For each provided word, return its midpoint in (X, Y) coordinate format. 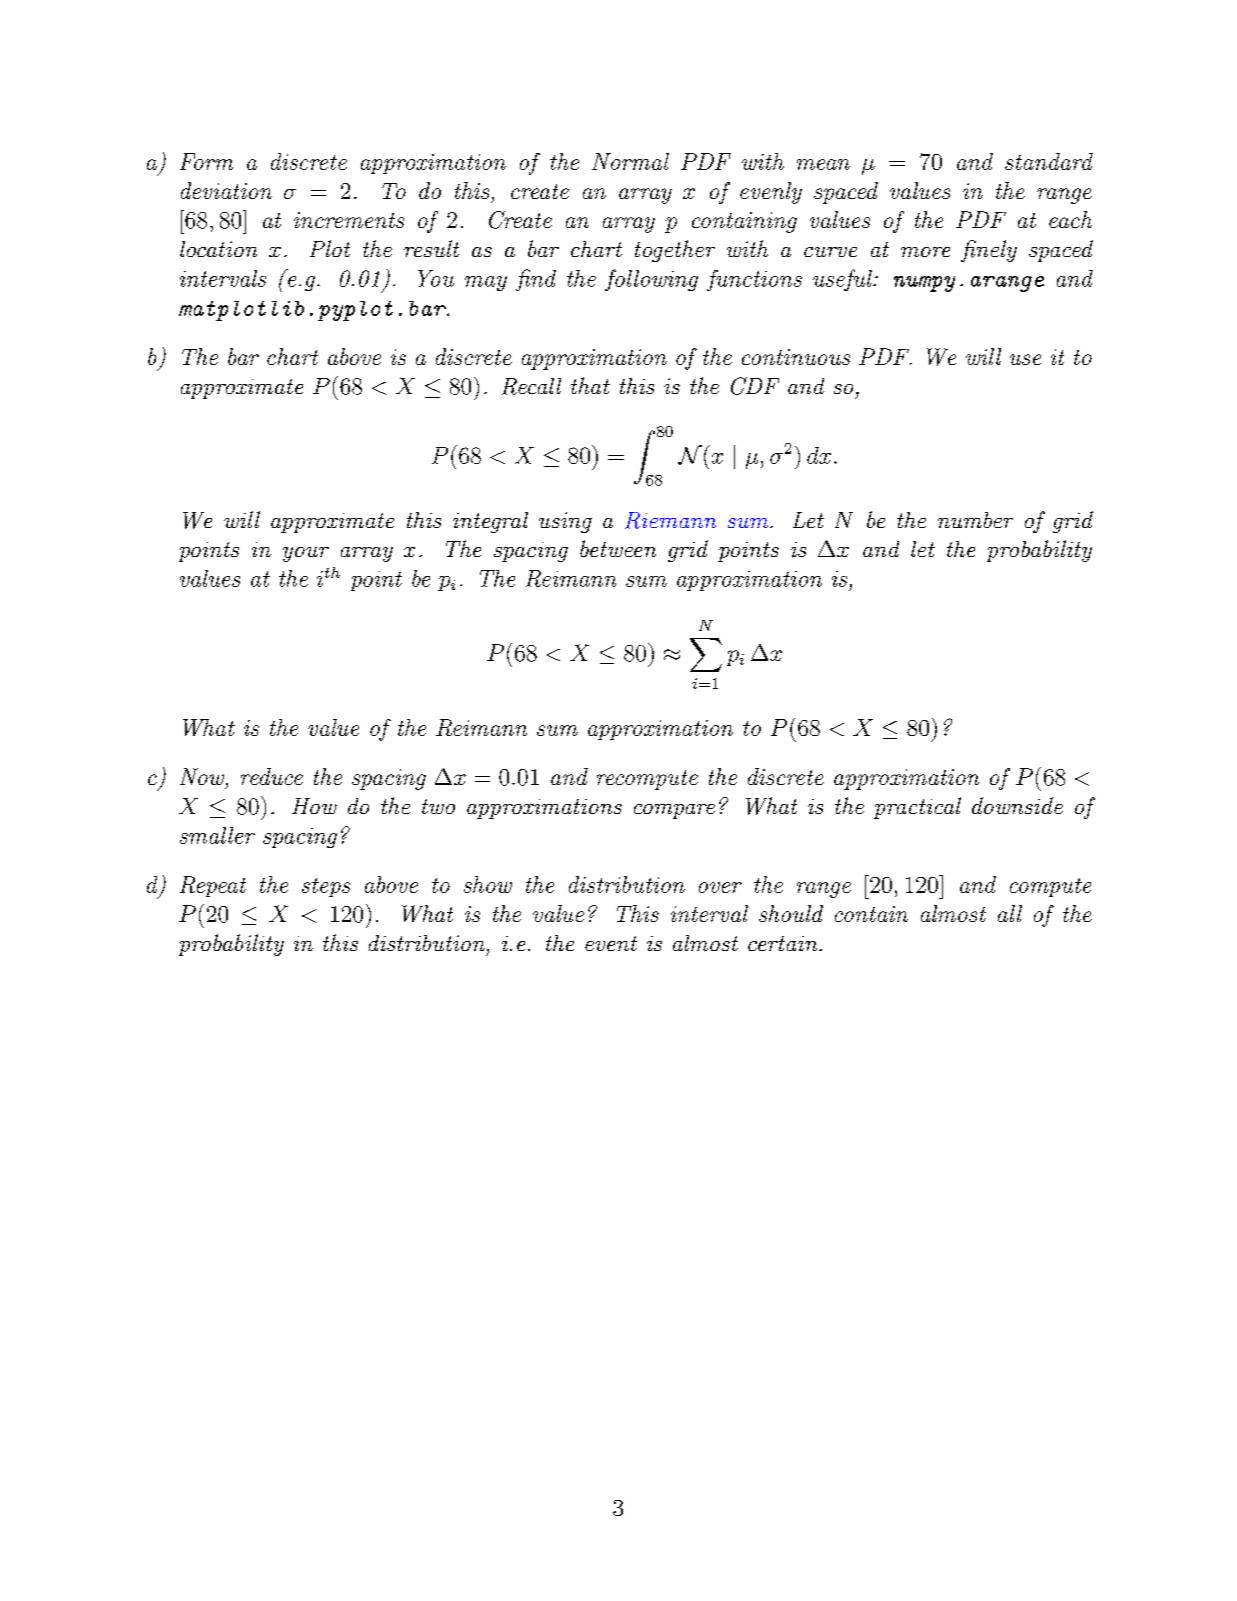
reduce (272, 776)
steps (326, 887)
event (611, 943)
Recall (531, 386)
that (590, 385)
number (975, 520)
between (618, 548)
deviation (226, 190)
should (791, 913)
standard (1049, 161)
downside (1017, 805)
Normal (630, 161)
